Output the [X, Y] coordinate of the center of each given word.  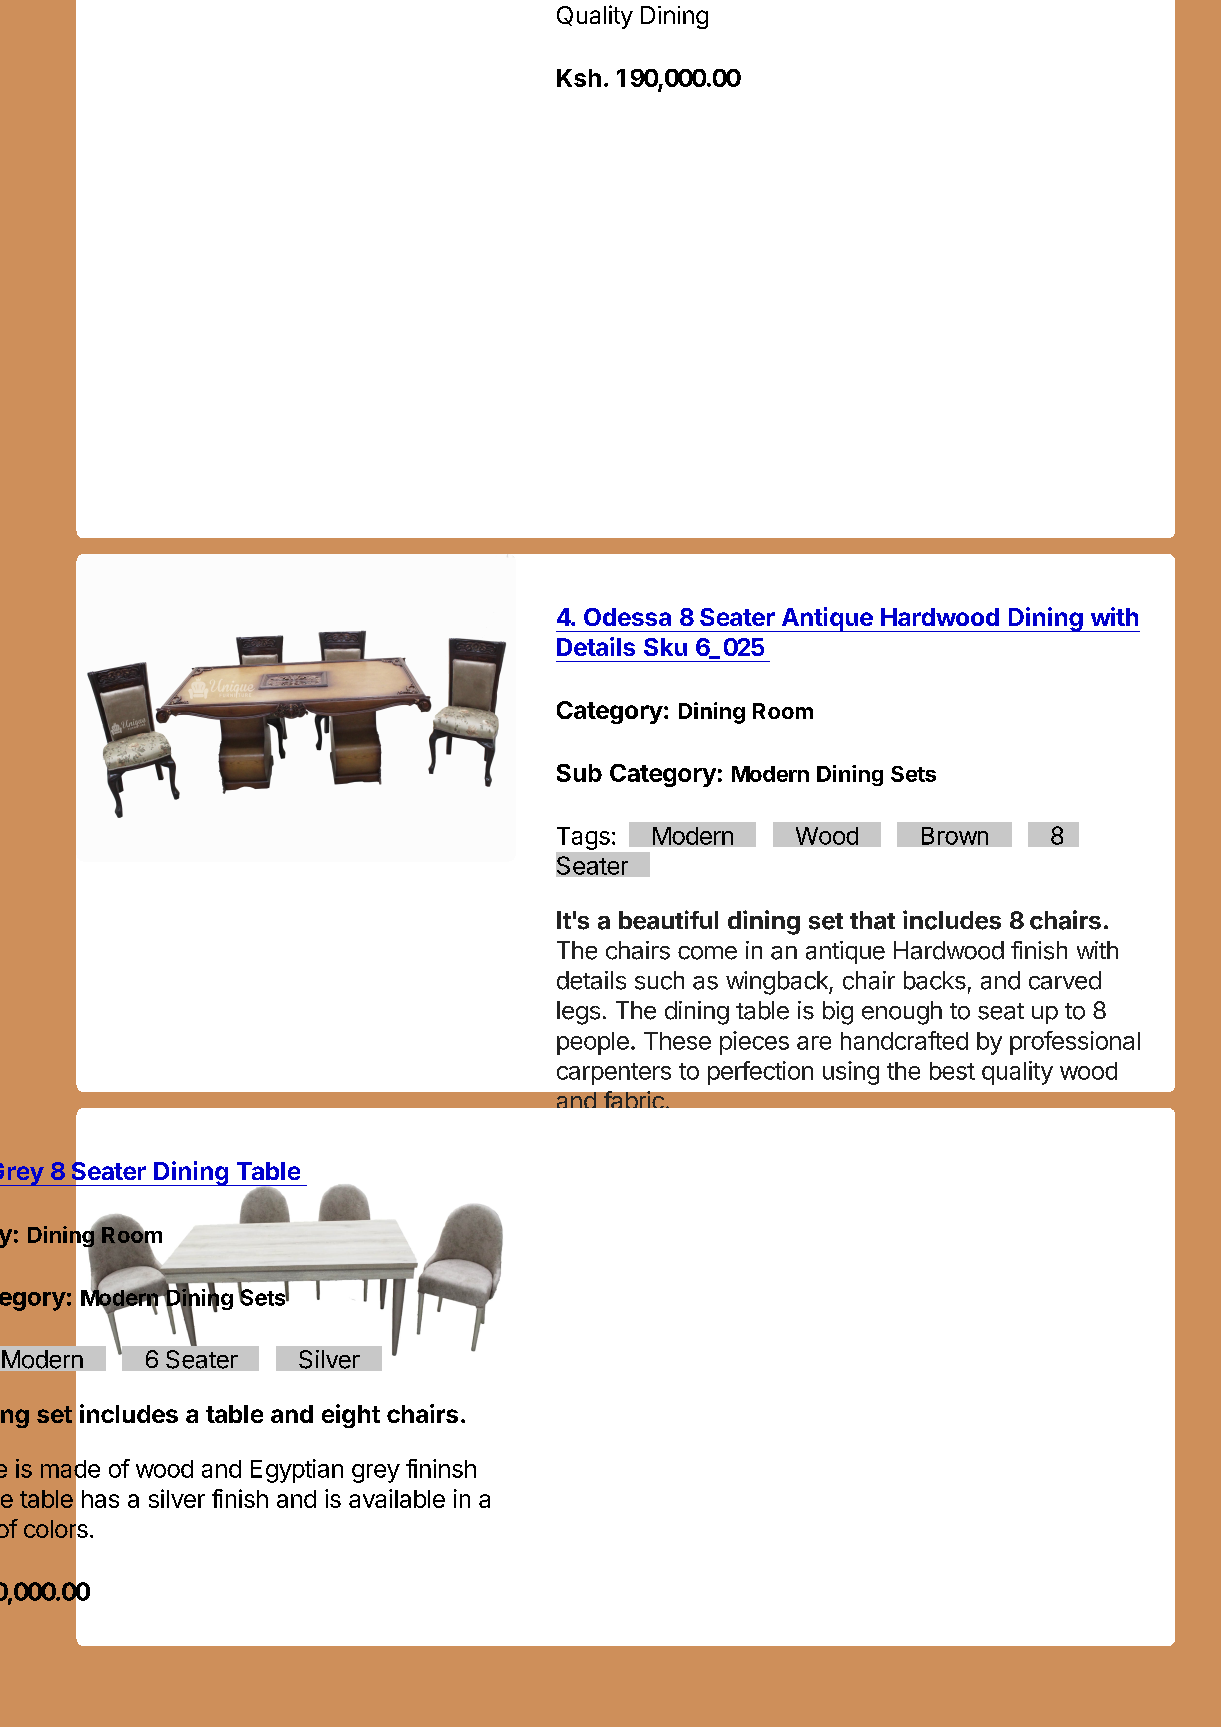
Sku [665, 647]
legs [578, 1013]
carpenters [614, 1074]
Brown [955, 836]
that [872, 920]
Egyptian [297, 1471]
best [952, 1071]
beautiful [668, 920]
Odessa [627, 617]
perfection [760, 1073]
